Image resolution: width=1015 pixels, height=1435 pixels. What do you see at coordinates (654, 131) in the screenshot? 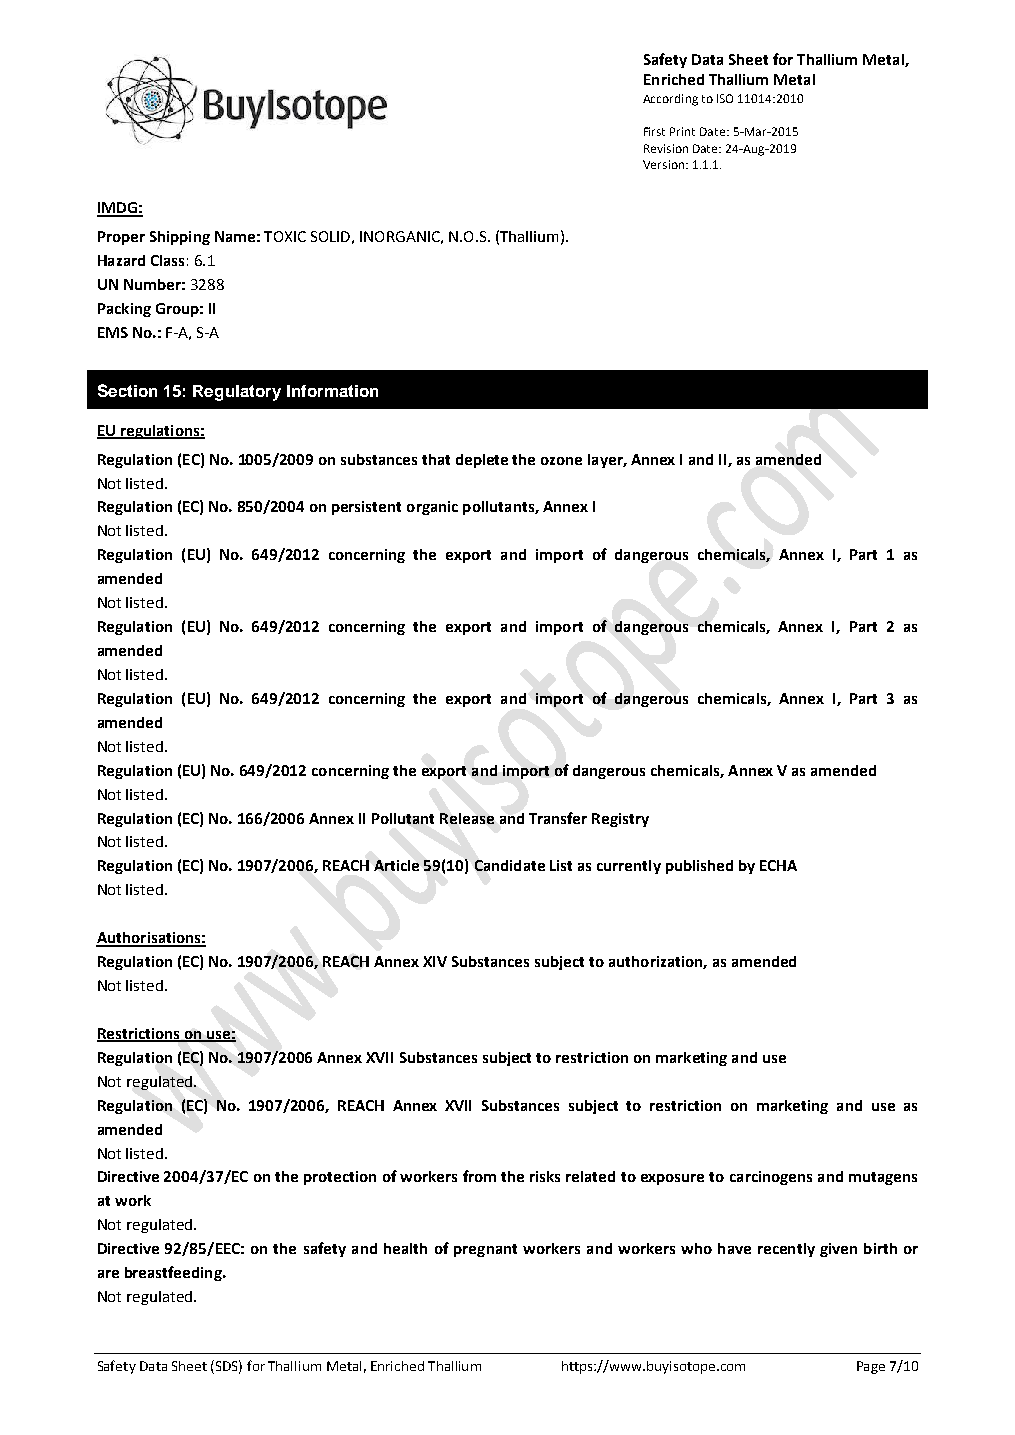
I see `First` at bounding box center [654, 131].
